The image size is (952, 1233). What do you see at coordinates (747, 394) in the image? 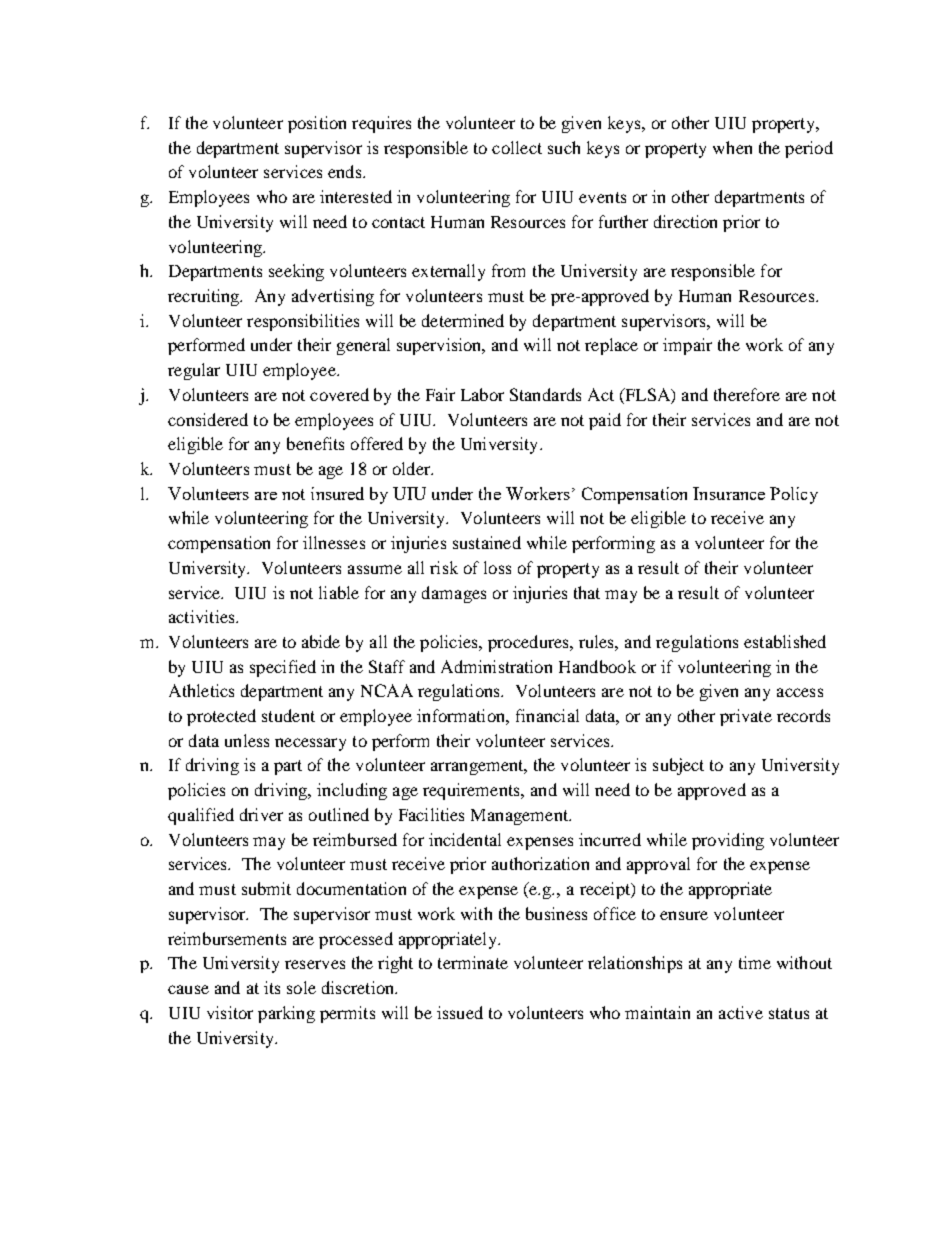
I see `therefore` at bounding box center [747, 394].
